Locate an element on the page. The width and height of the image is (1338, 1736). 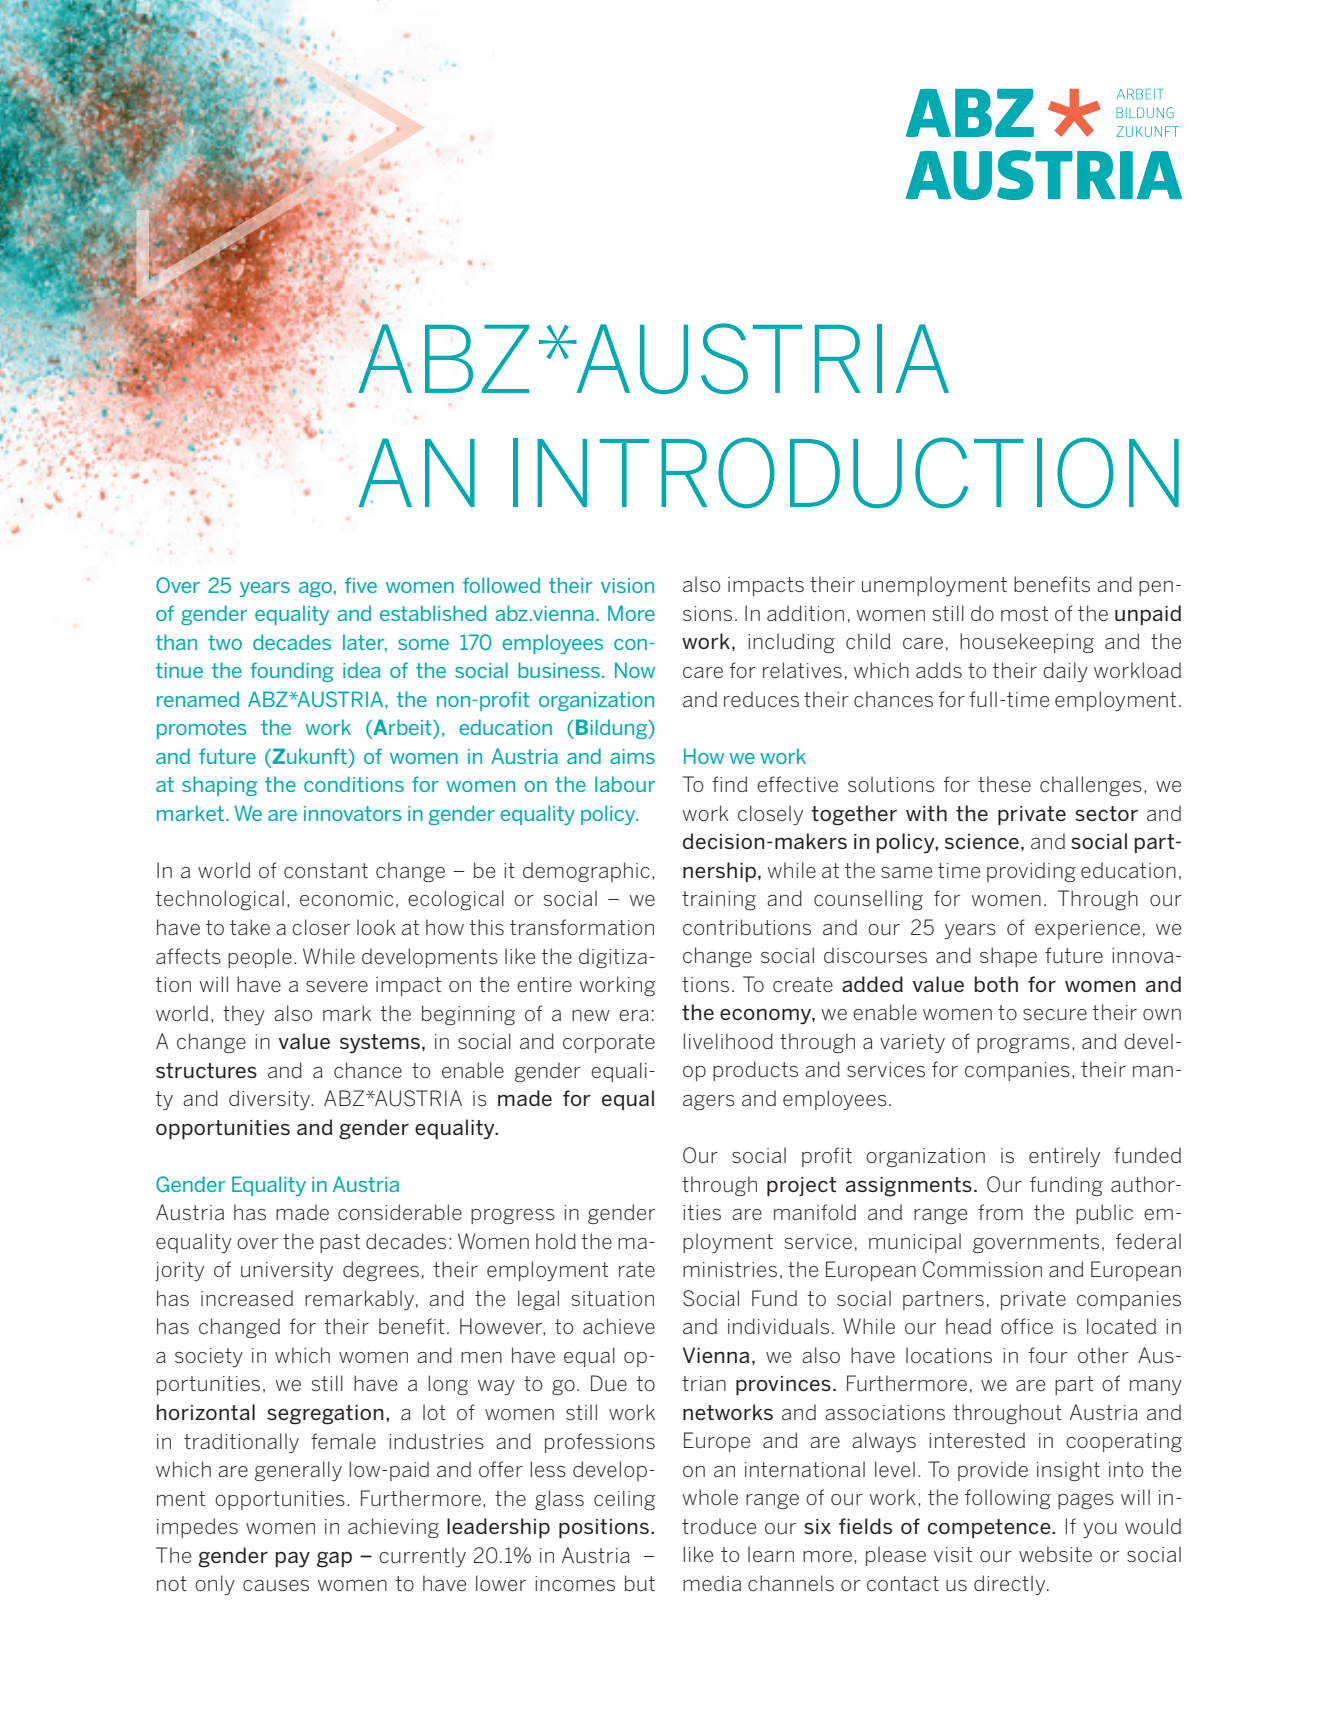
ago is located at coordinates (315, 589).
